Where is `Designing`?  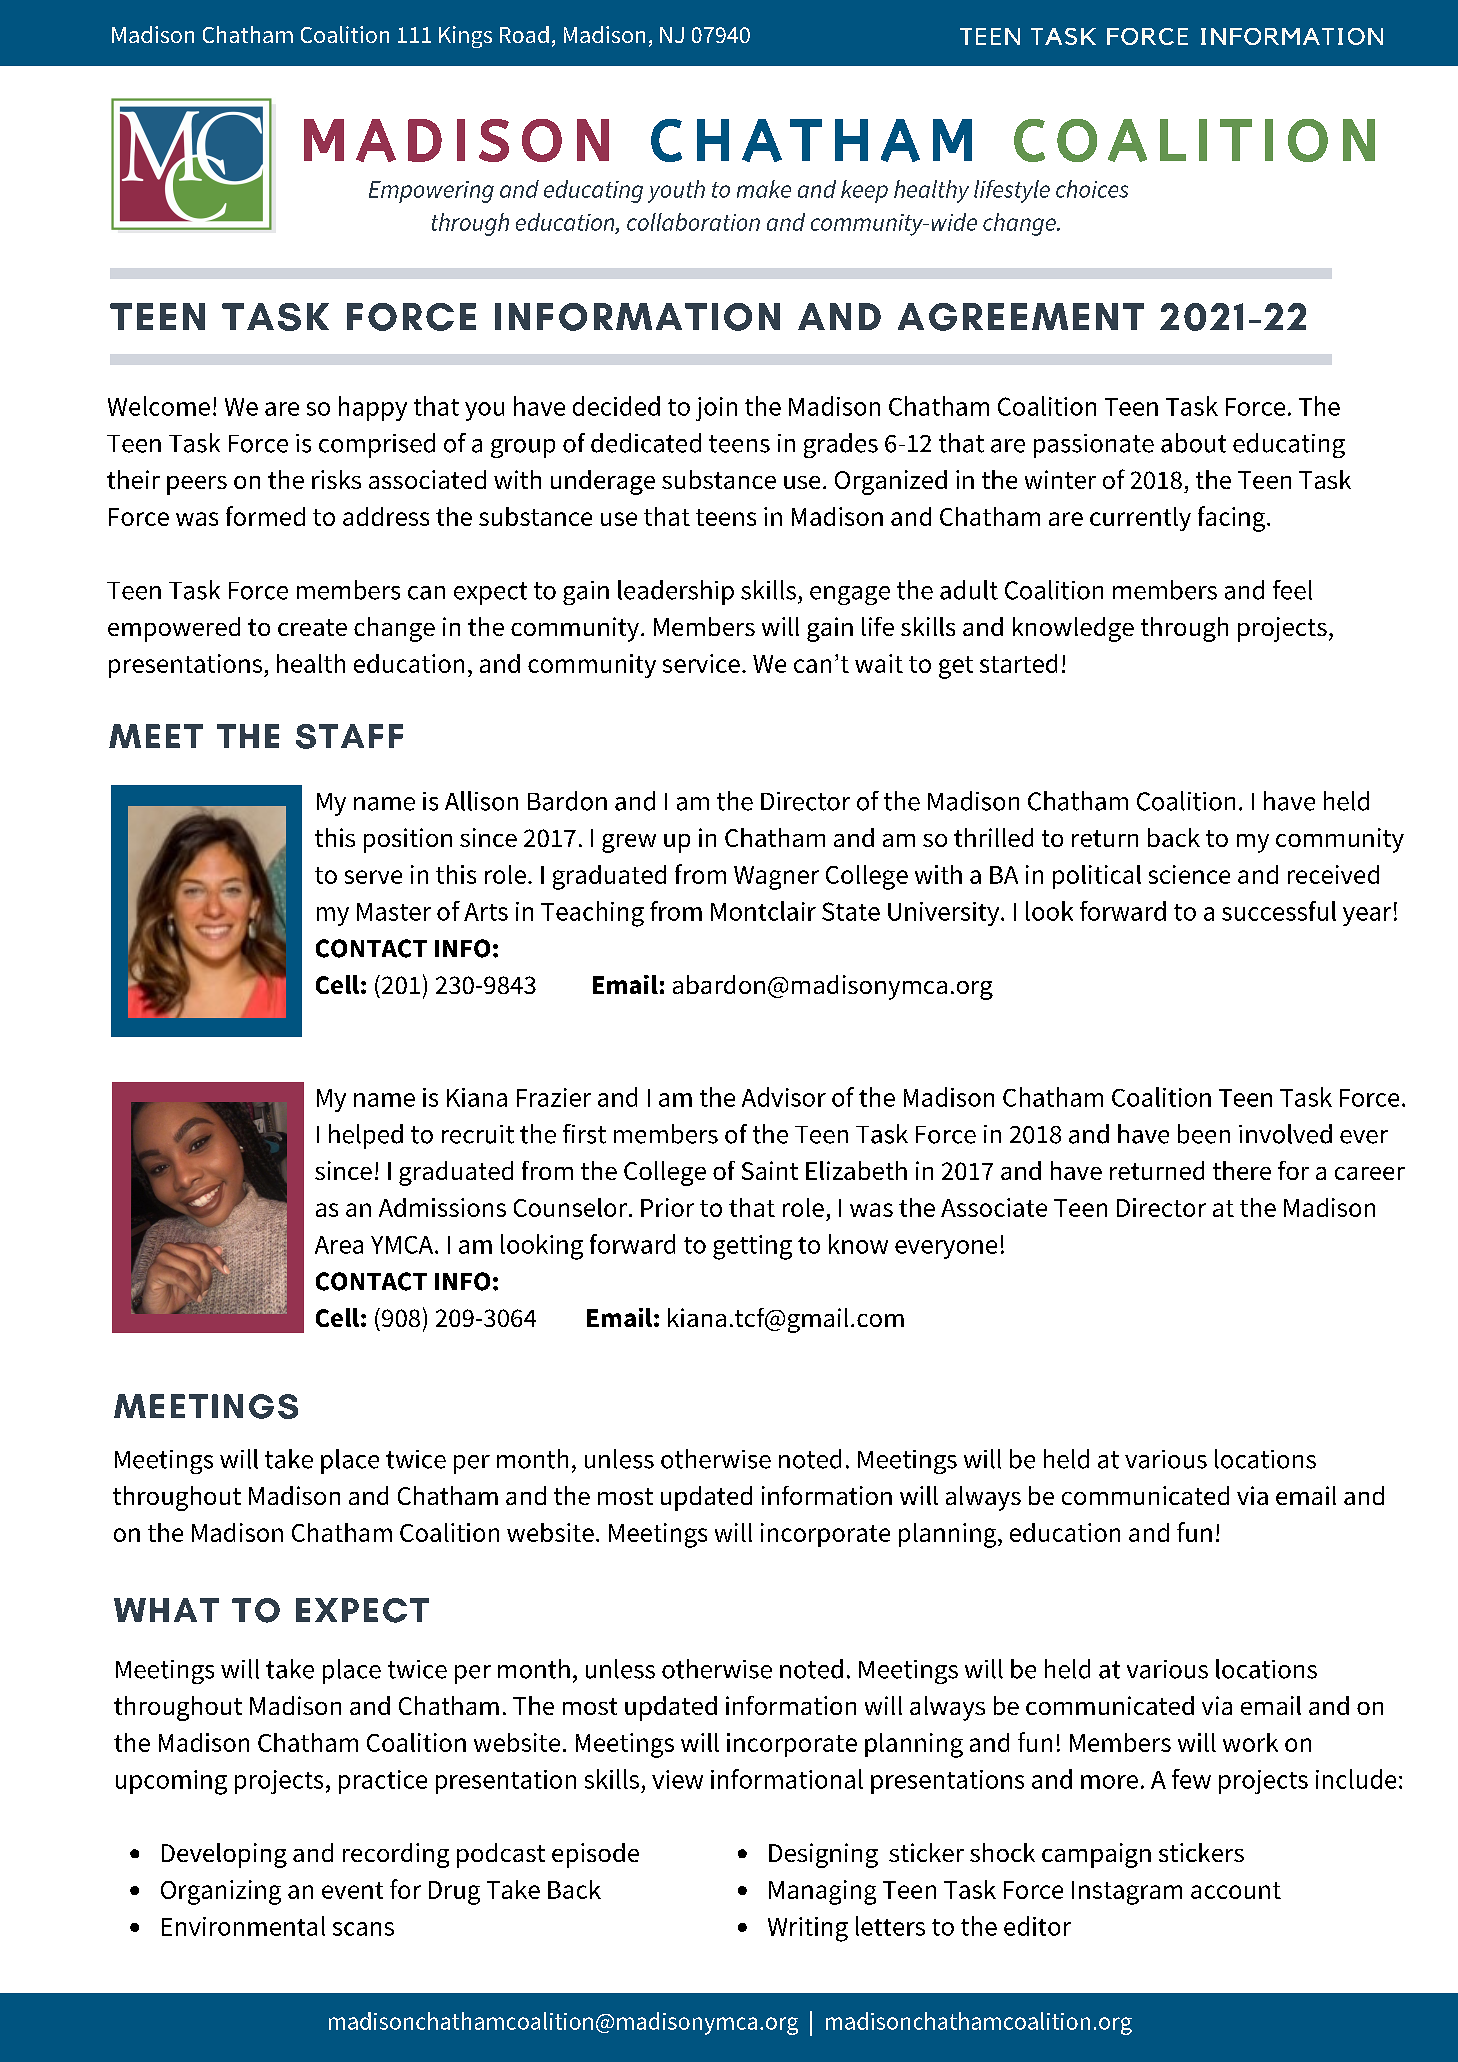
Designing is located at coordinates (823, 1855).
